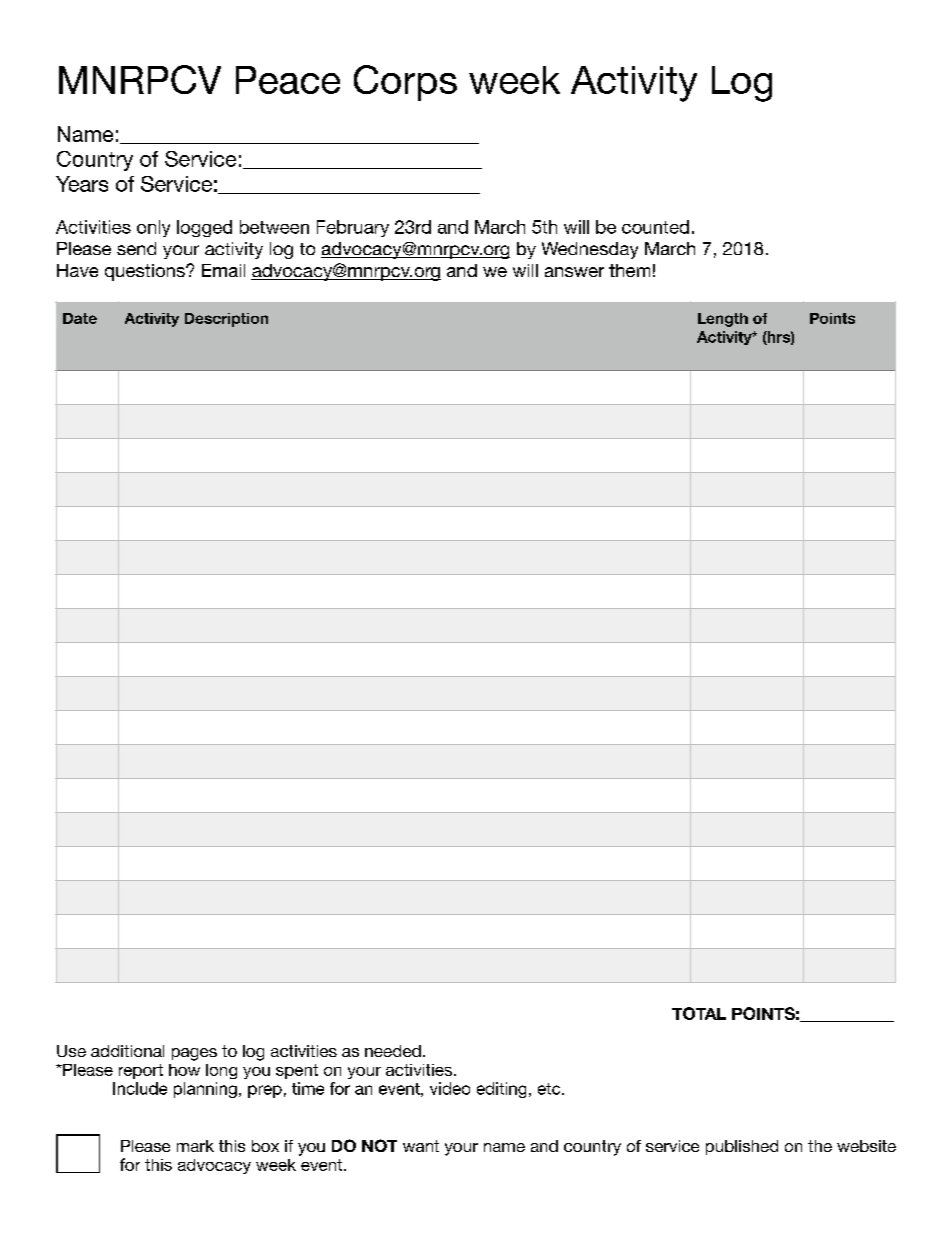 This page has width=952, height=1233. Describe the element at coordinates (723, 320) in the page. I see `Length` at that location.
